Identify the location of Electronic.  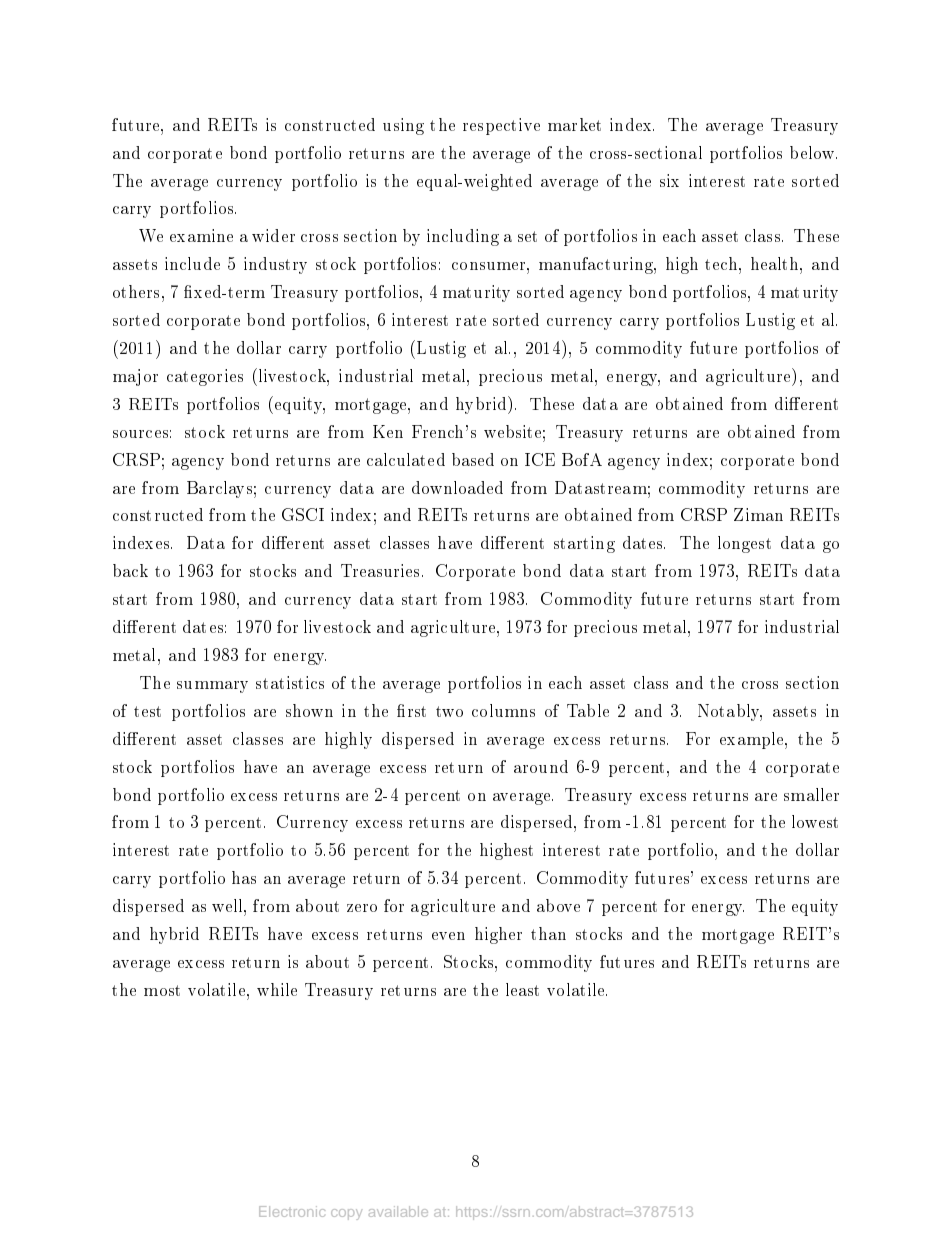
(292, 1211).
